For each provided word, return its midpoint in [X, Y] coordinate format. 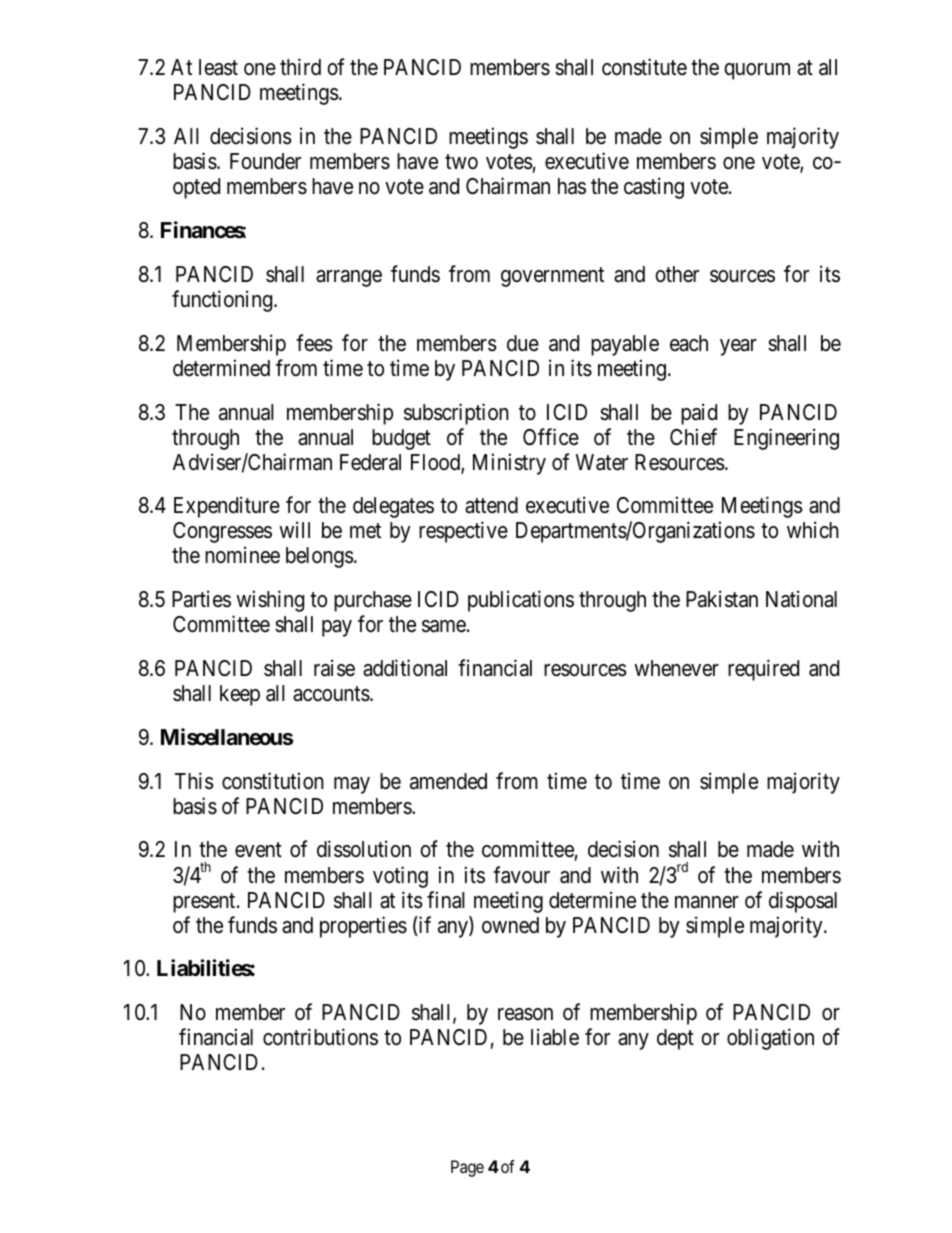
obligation [770, 1039]
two [461, 162]
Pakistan [722, 599]
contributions [320, 1037]
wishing [270, 601]
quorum [757, 71]
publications [521, 601]
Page [467, 1168]
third [300, 67]
